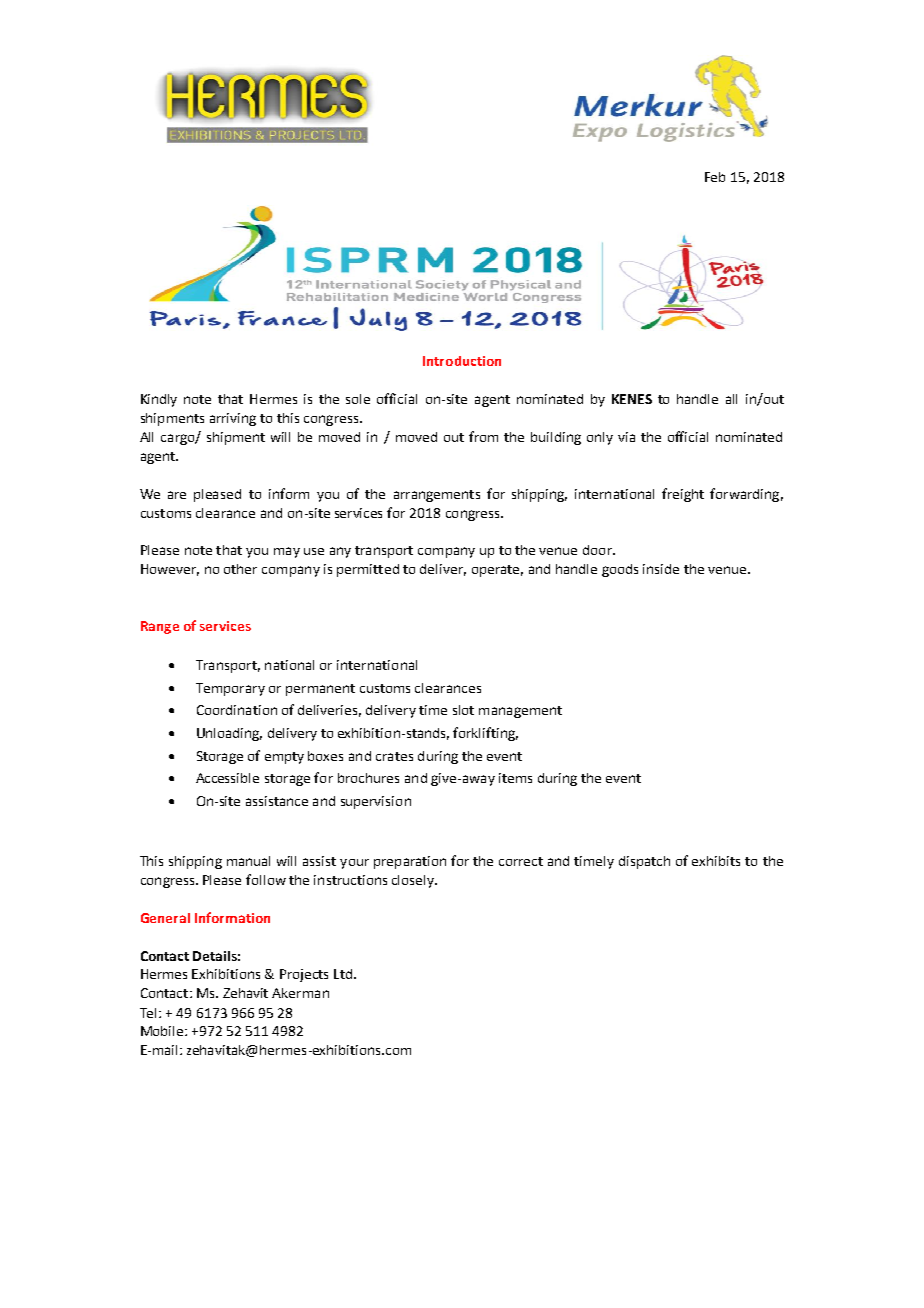 The image size is (924, 1308). What do you see at coordinates (598, 550) in the document?
I see `door` at bounding box center [598, 550].
